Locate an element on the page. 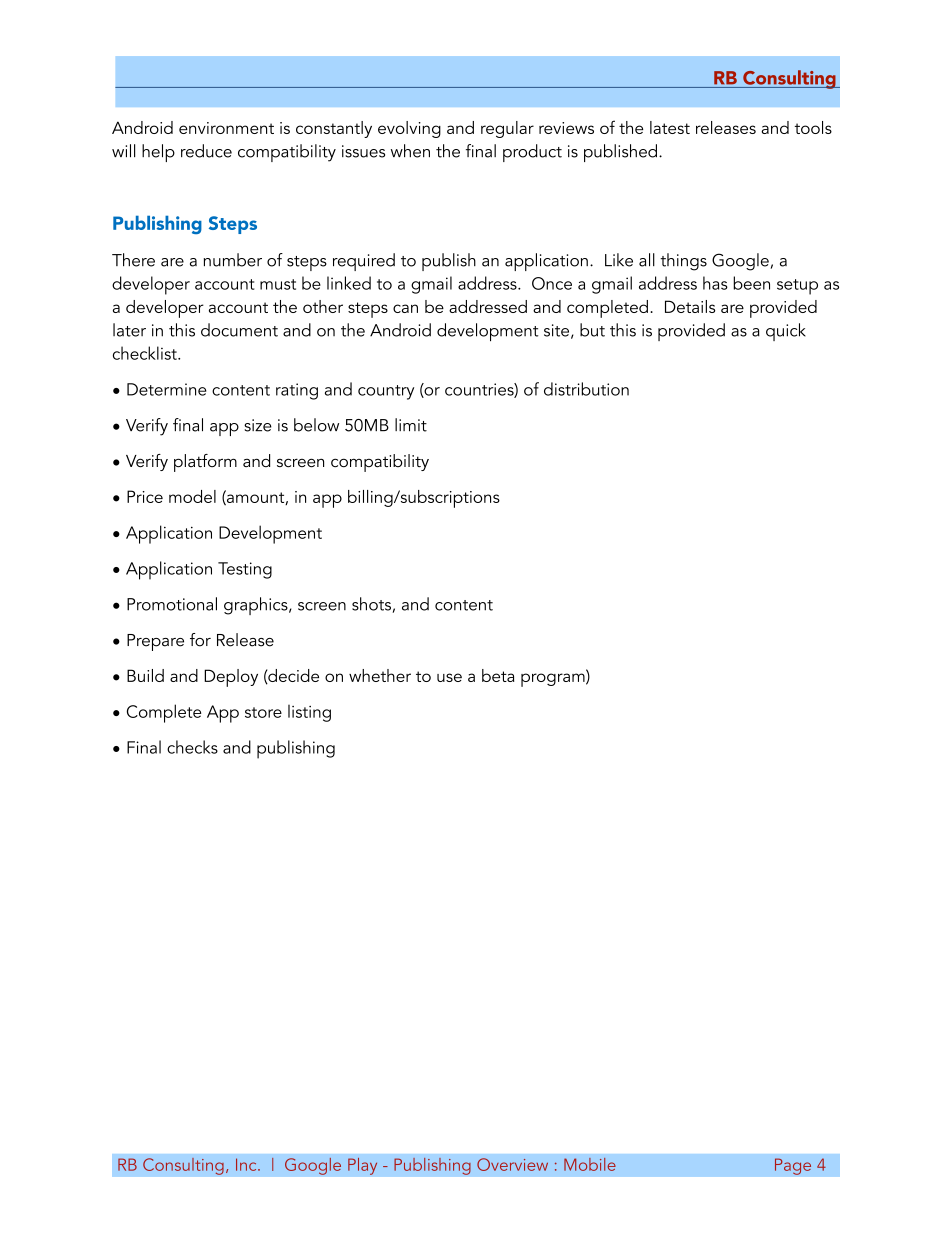  limit is located at coordinates (411, 425).
